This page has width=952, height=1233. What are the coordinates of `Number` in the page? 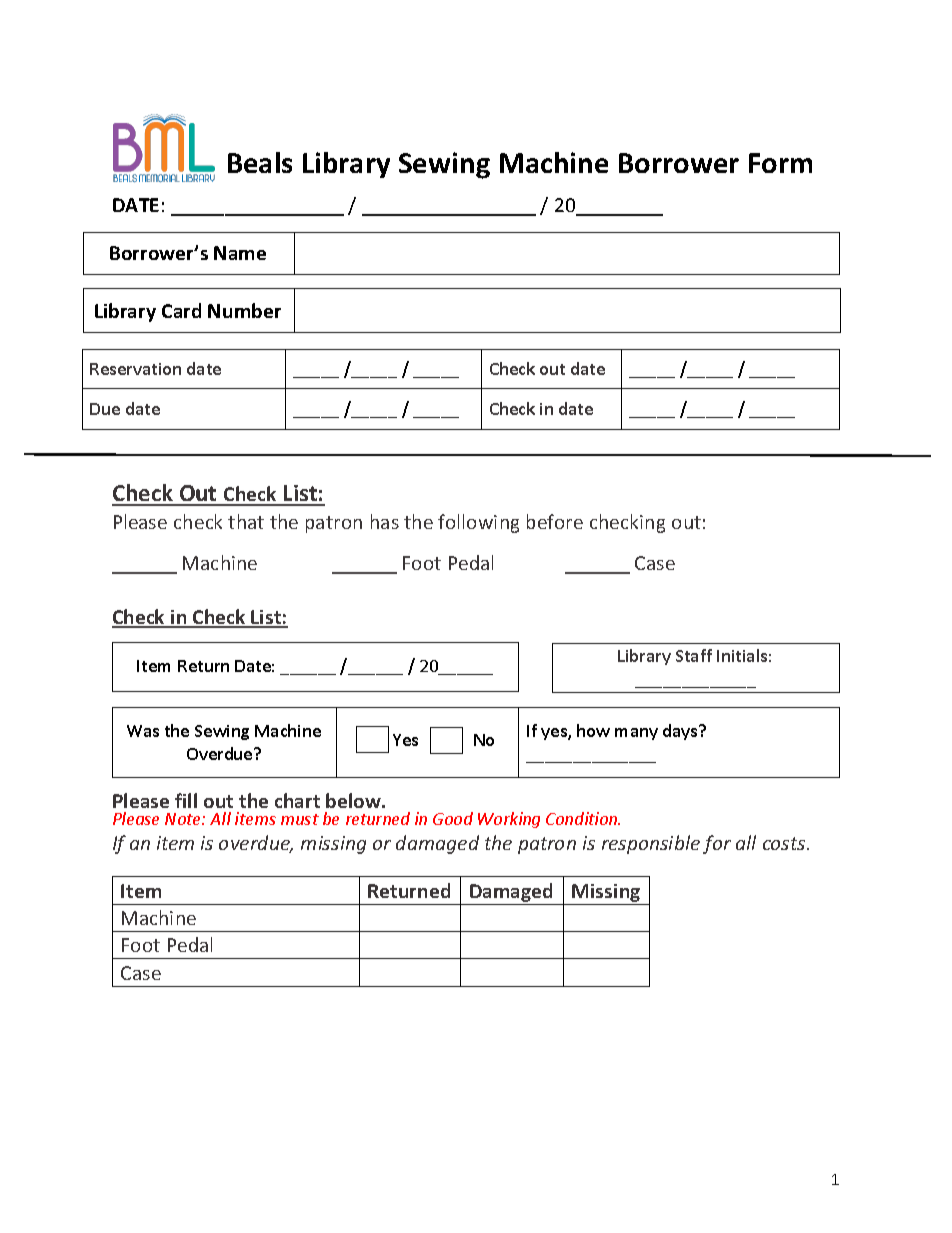 It's located at (244, 310).
